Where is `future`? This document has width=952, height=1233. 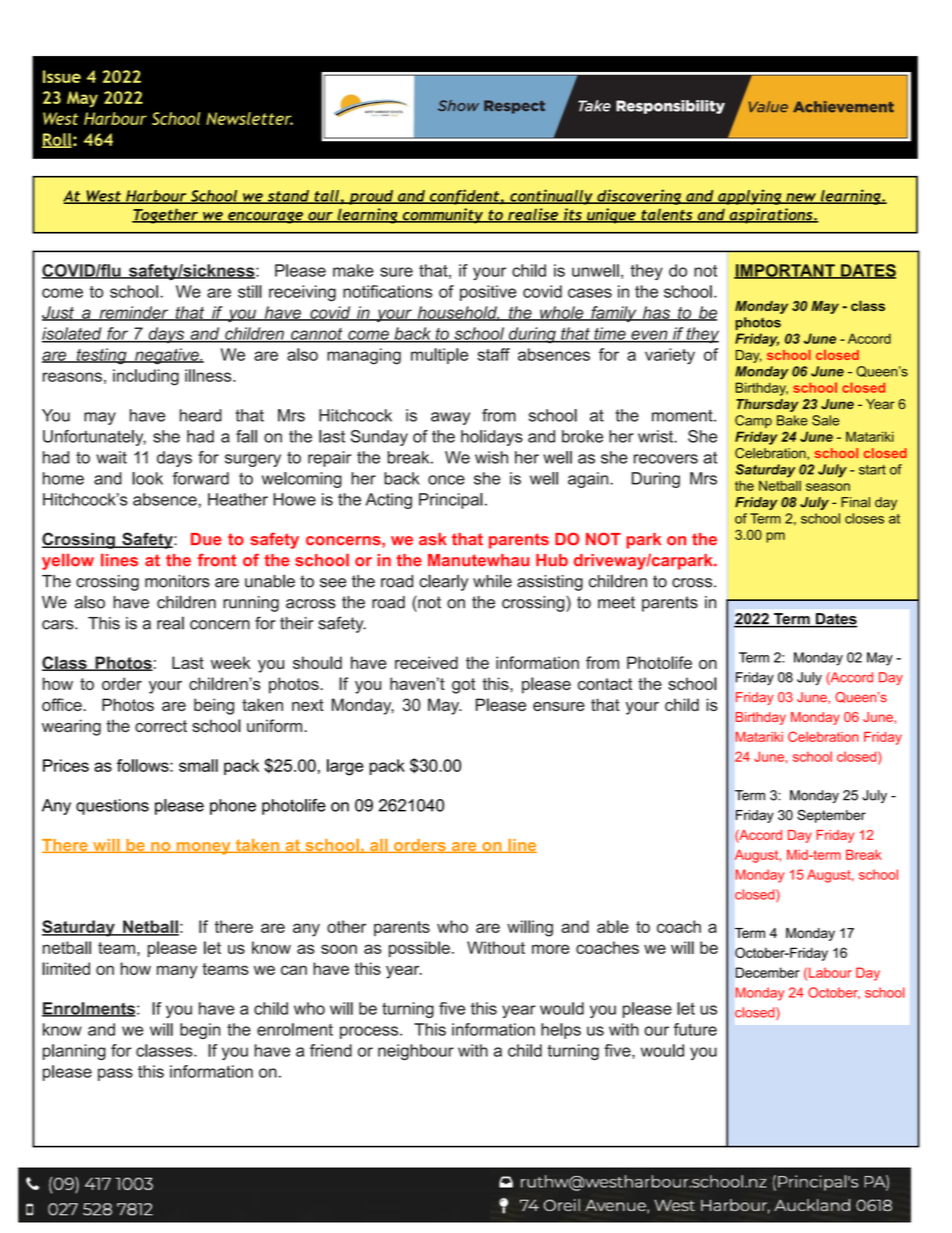 future is located at coordinates (695, 1029).
